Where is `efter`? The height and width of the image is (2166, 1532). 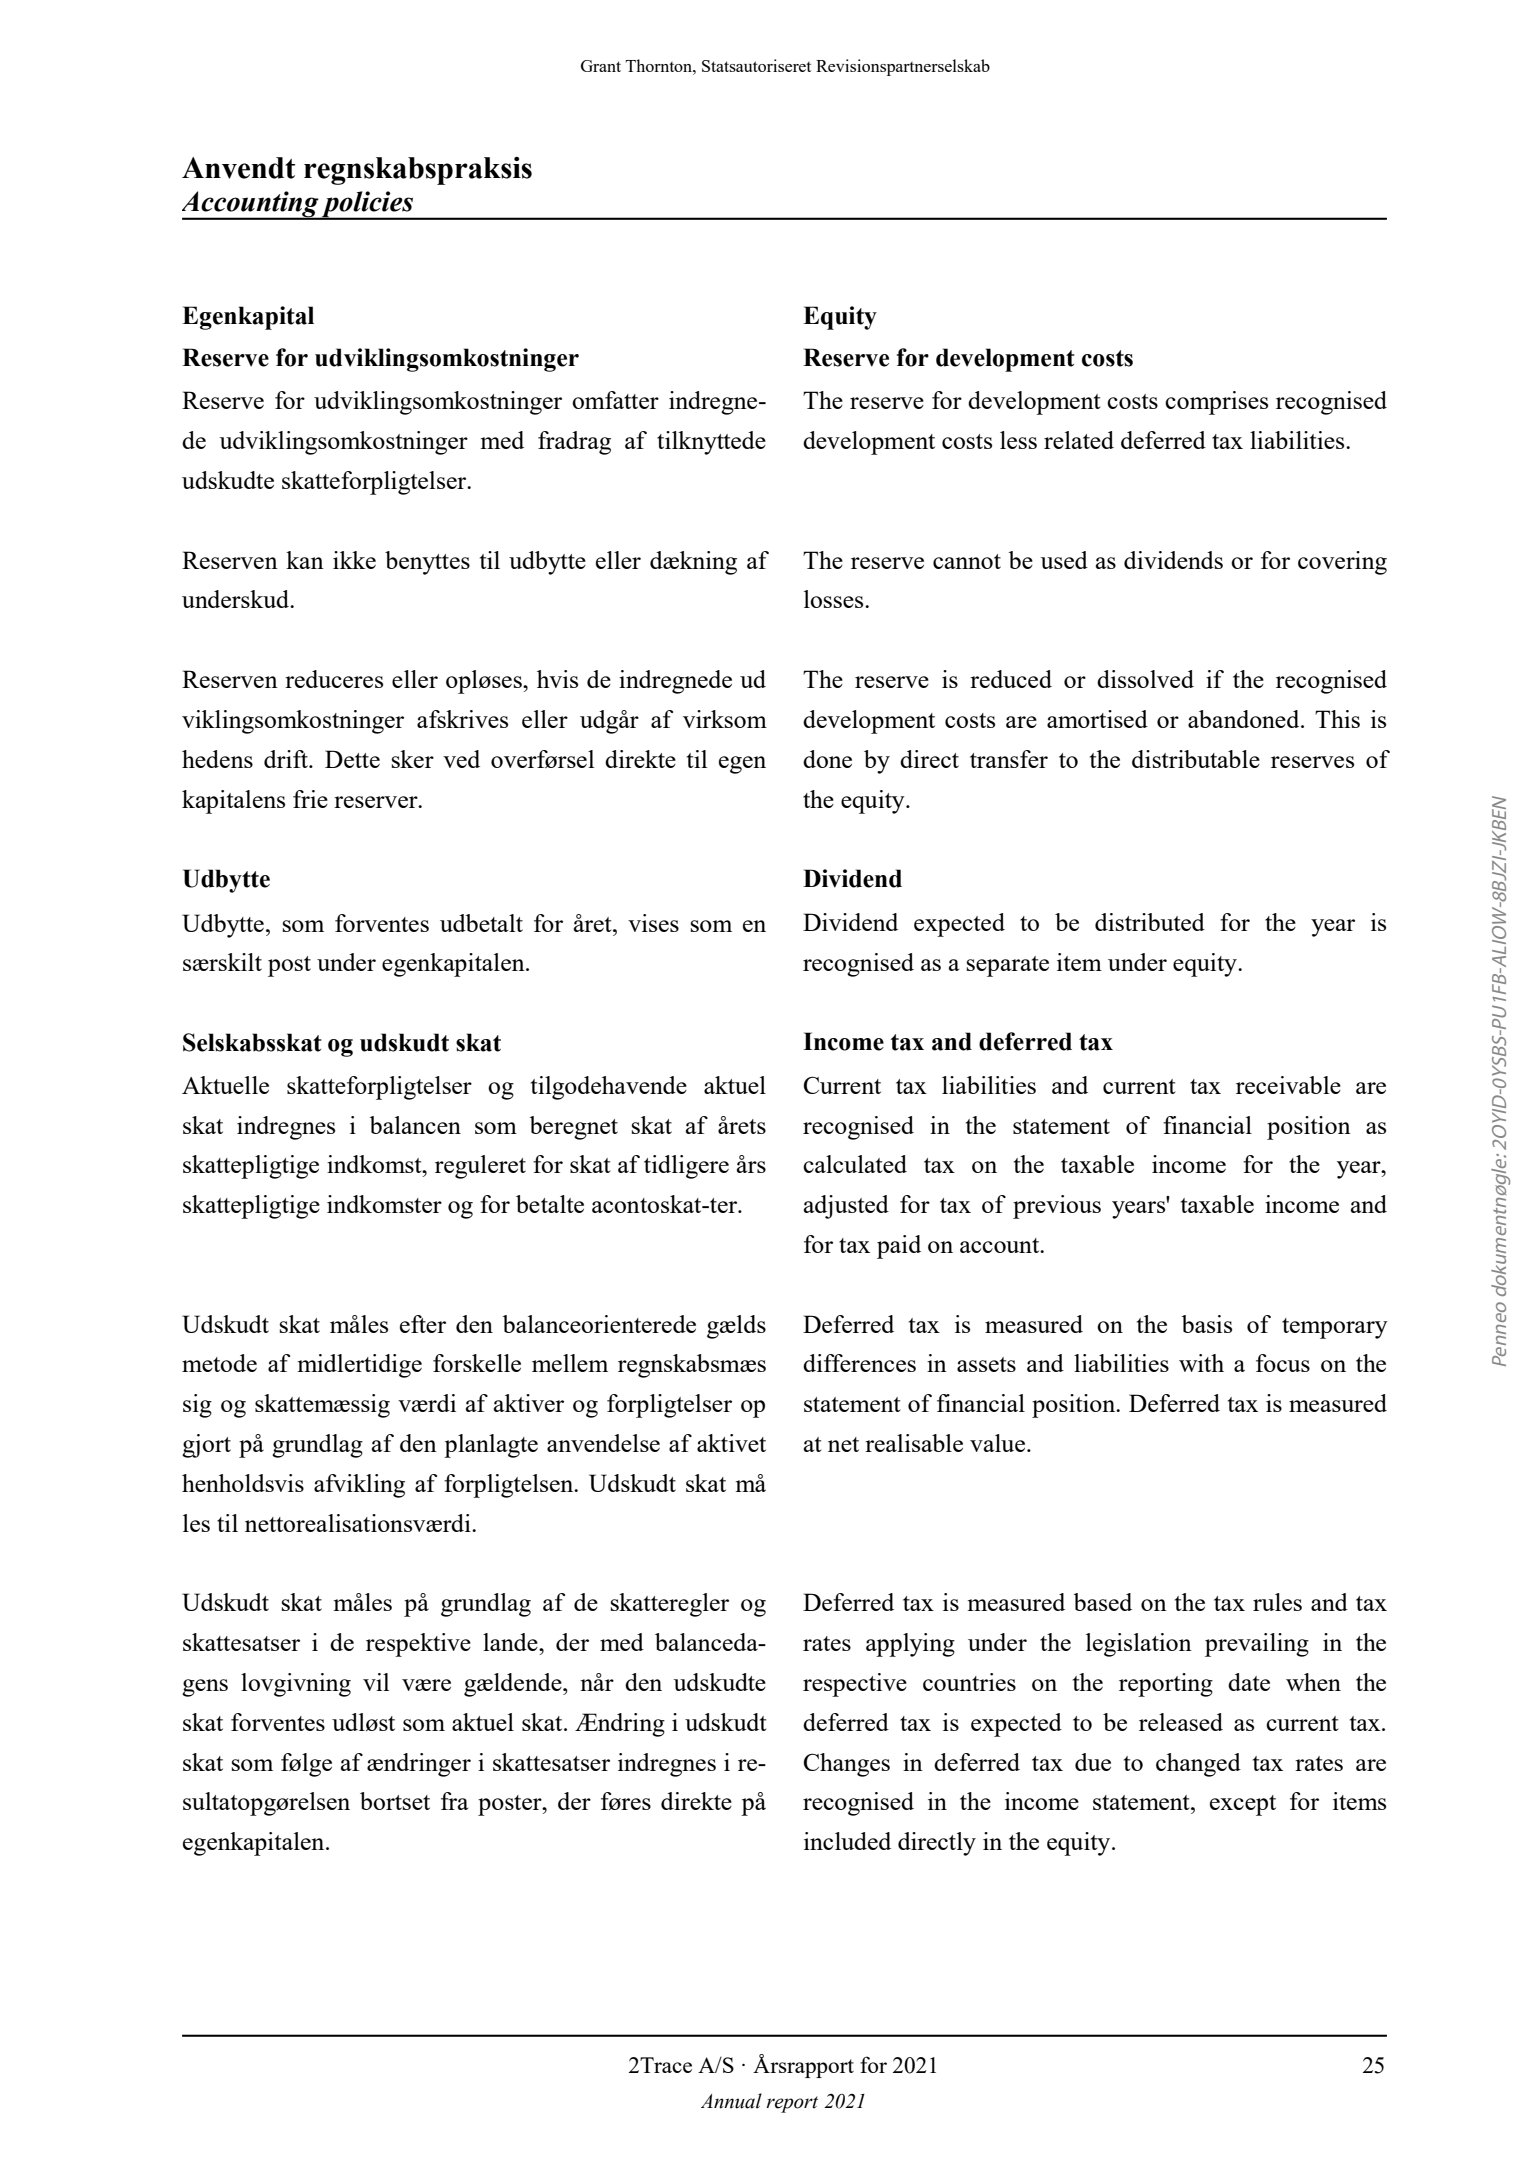
efter is located at coordinates (423, 1324).
